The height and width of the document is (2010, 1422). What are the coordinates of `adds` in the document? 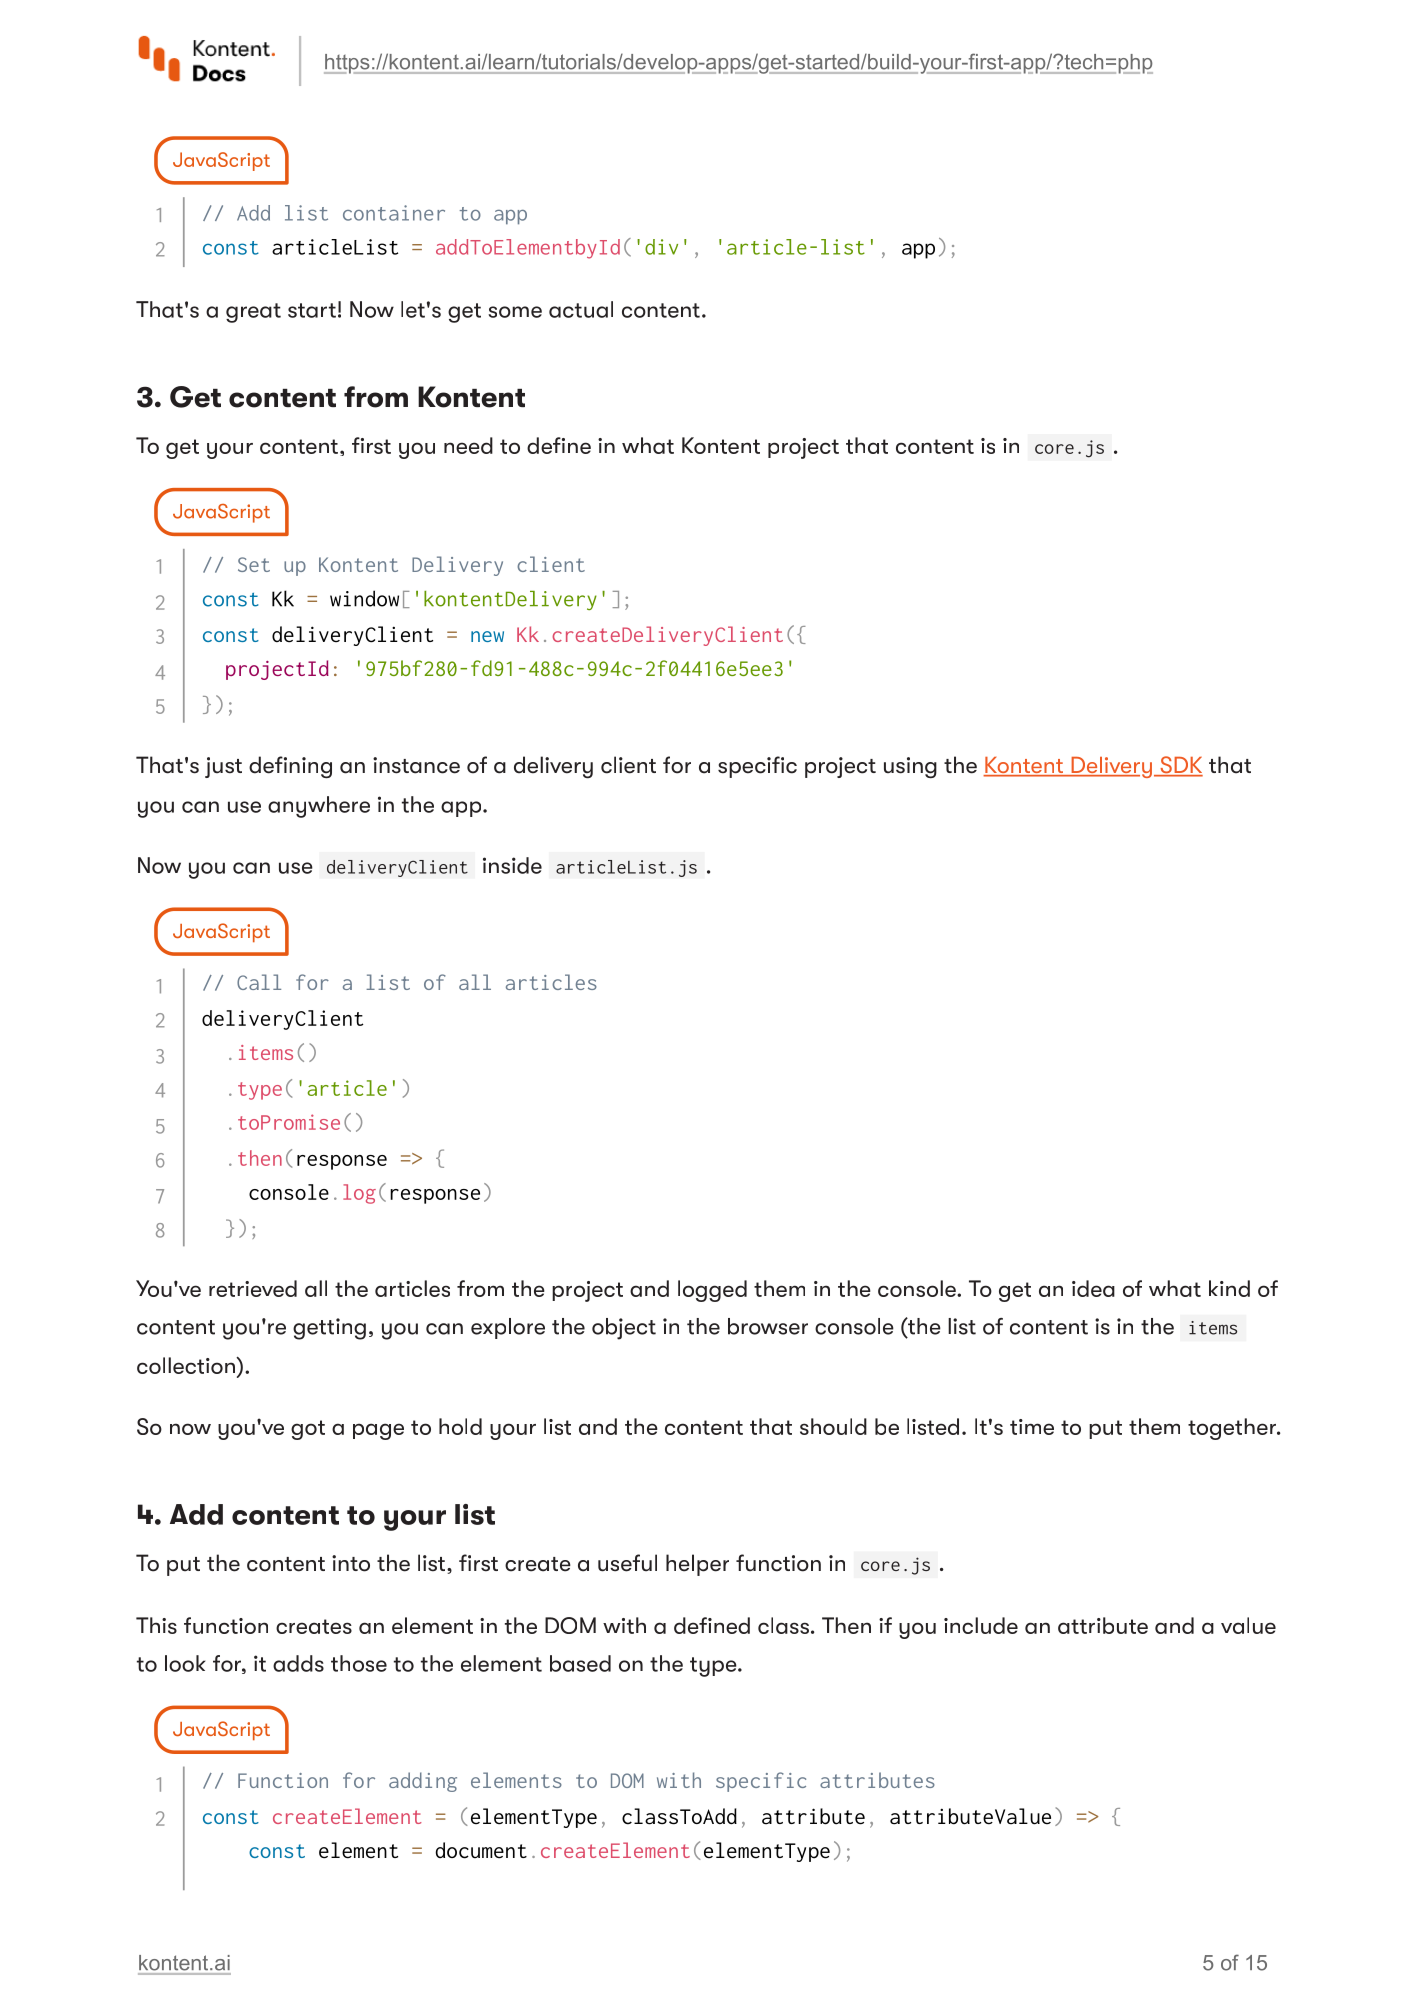 It's located at (298, 1663).
